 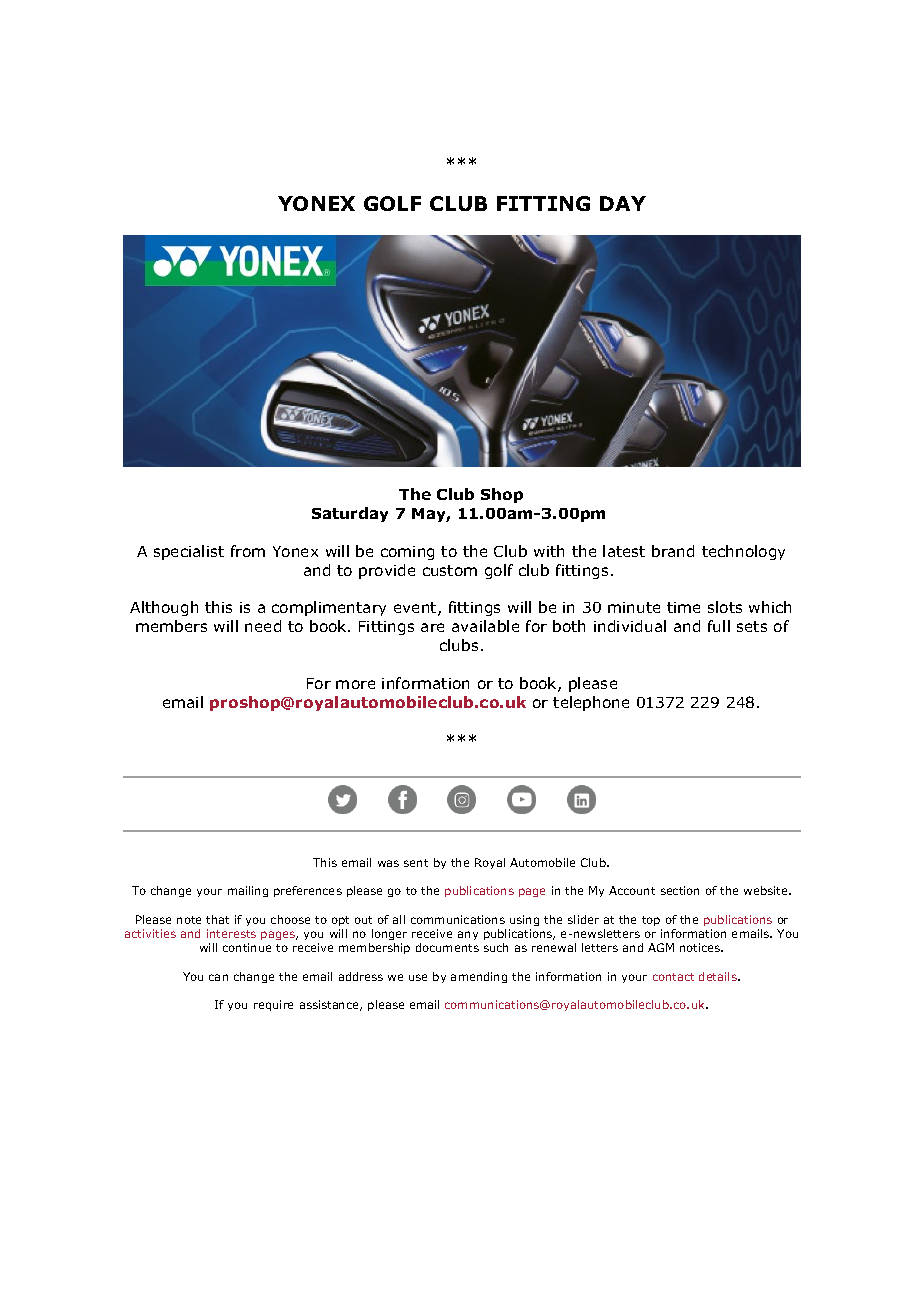 I want to click on telephone, so click(x=591, y=703).
